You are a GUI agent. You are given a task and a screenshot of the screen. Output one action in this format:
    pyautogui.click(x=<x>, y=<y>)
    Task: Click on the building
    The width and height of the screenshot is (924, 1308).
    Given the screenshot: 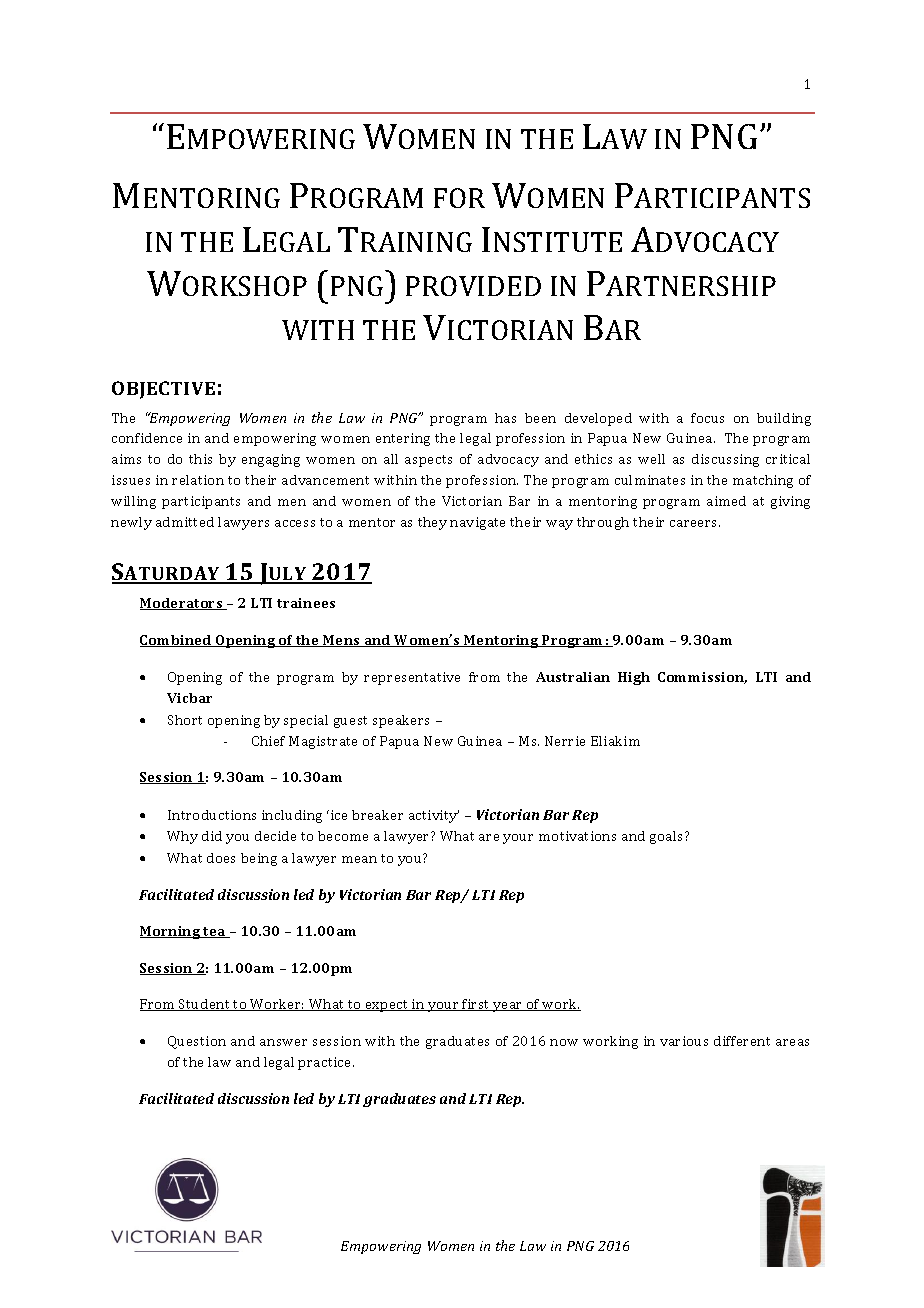 What is the action you would take?
    pyautogui.click(x=784, y=419)
